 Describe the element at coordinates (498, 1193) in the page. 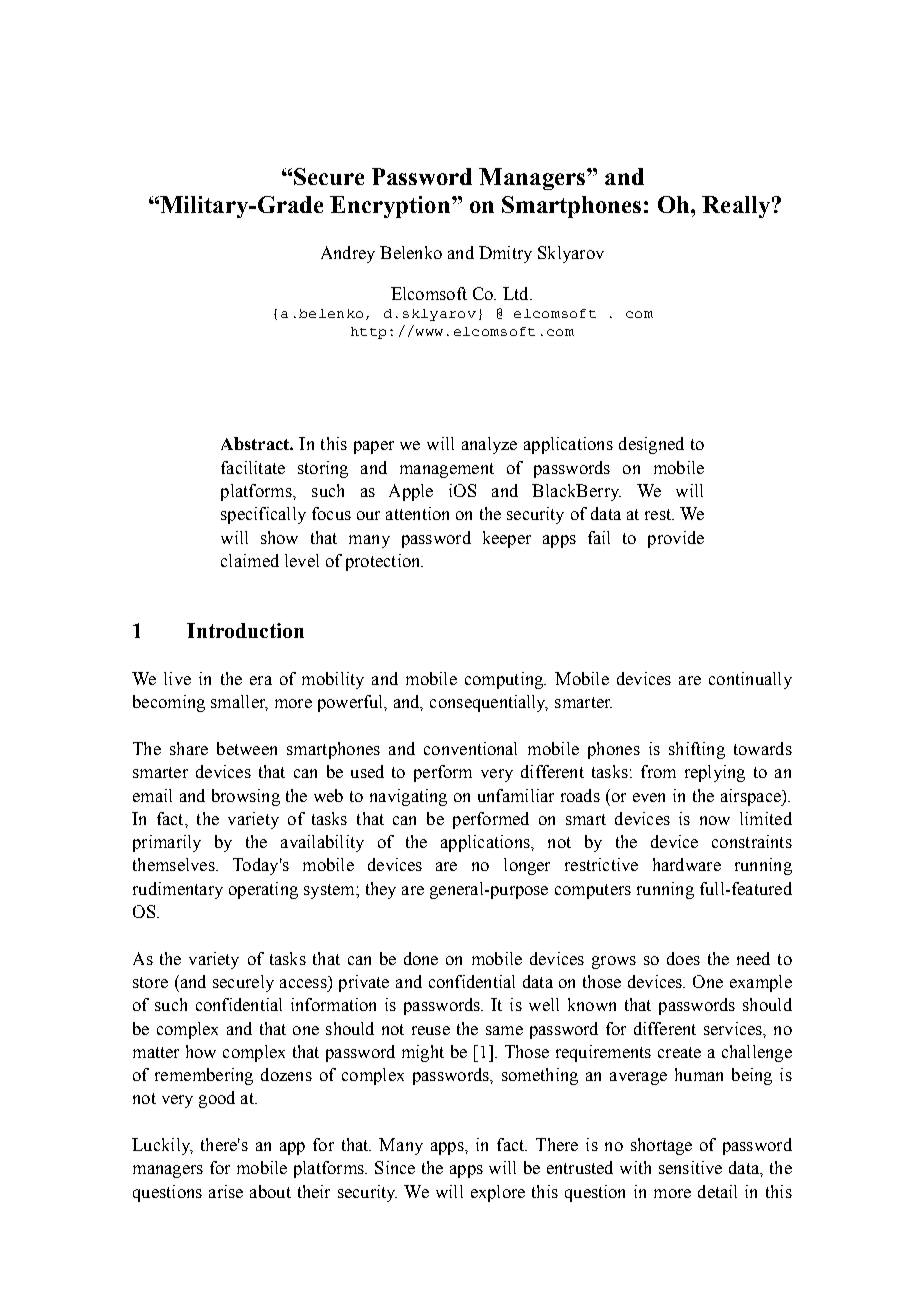

I see `explore` at that location.
